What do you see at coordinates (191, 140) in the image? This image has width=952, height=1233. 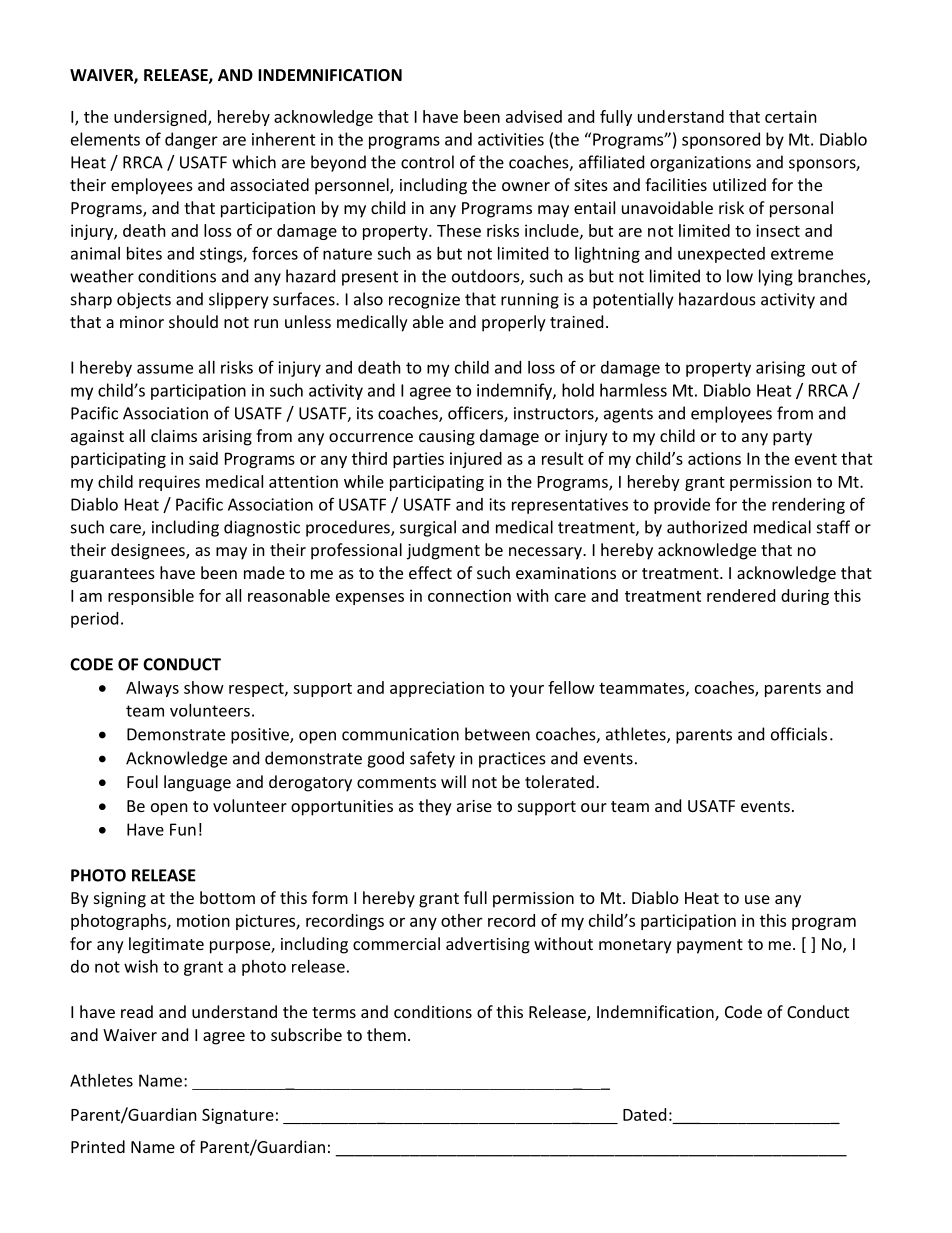 I see `danger` at bounding box center [191, 140].
